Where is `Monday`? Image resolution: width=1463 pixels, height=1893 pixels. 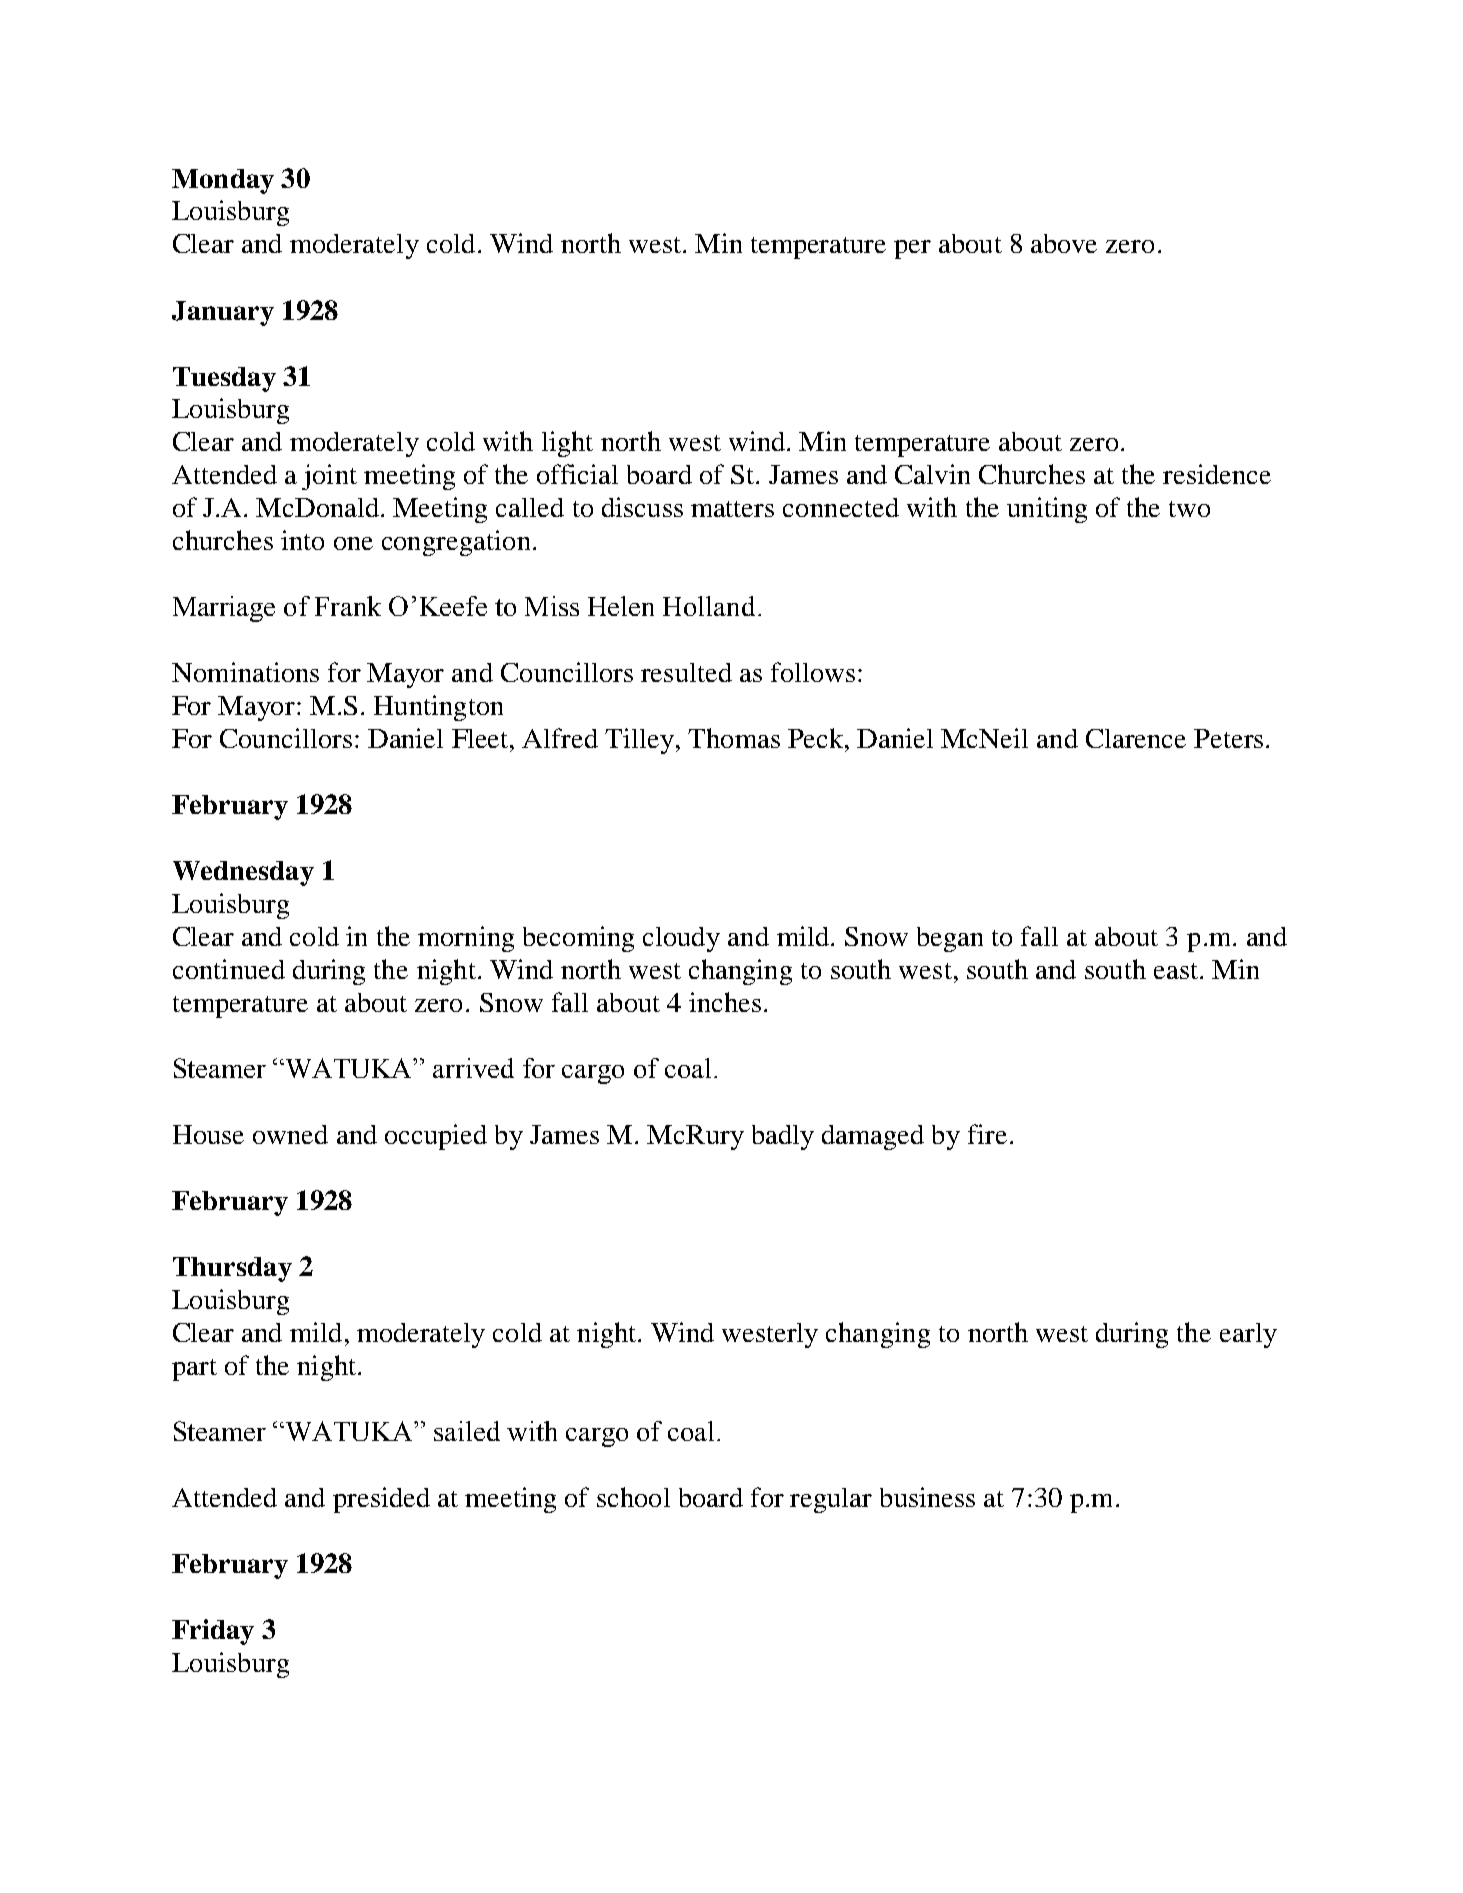
Monday is located at coordinates (223, 181).
